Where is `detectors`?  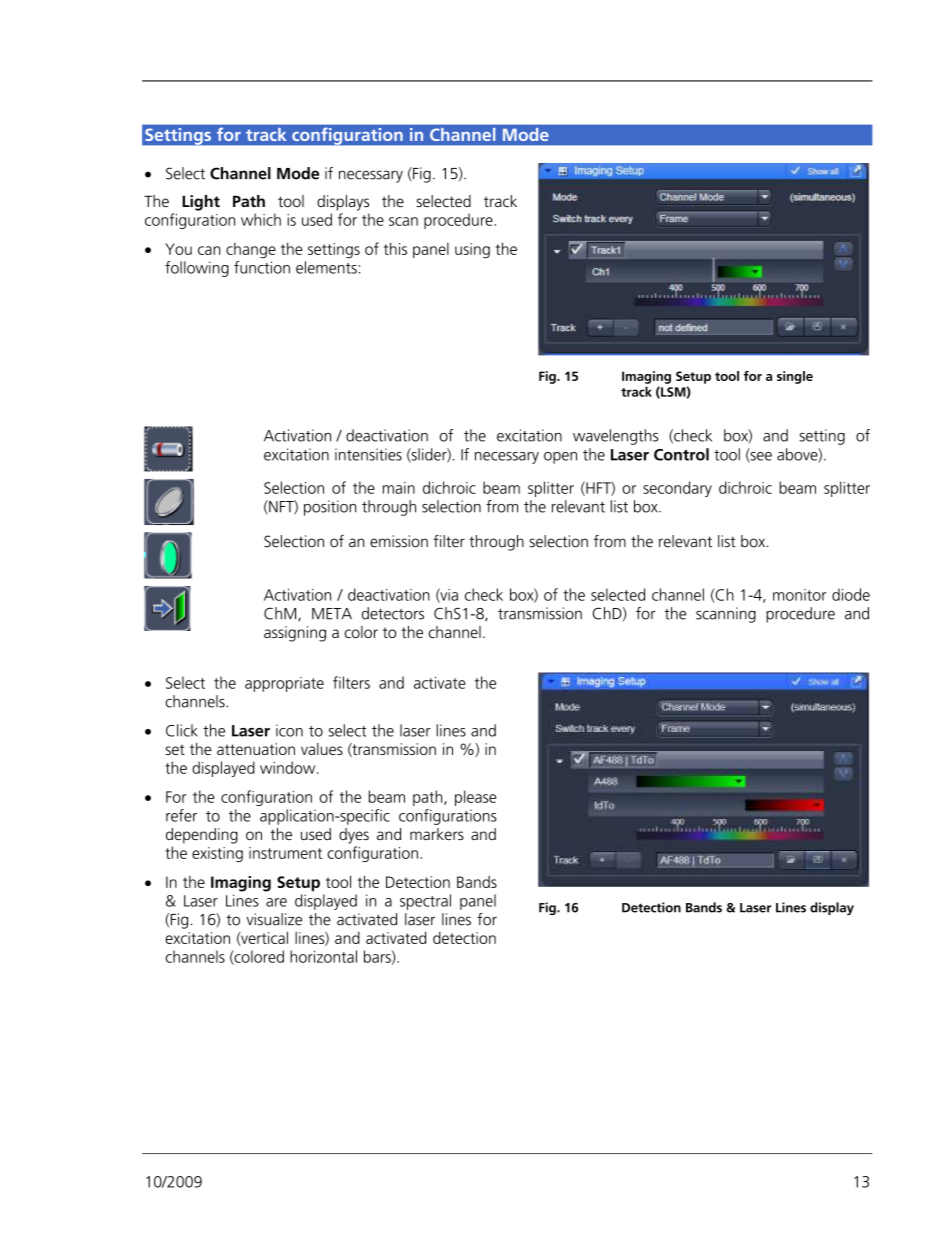 detectors is located at coordinates (393, 613).
